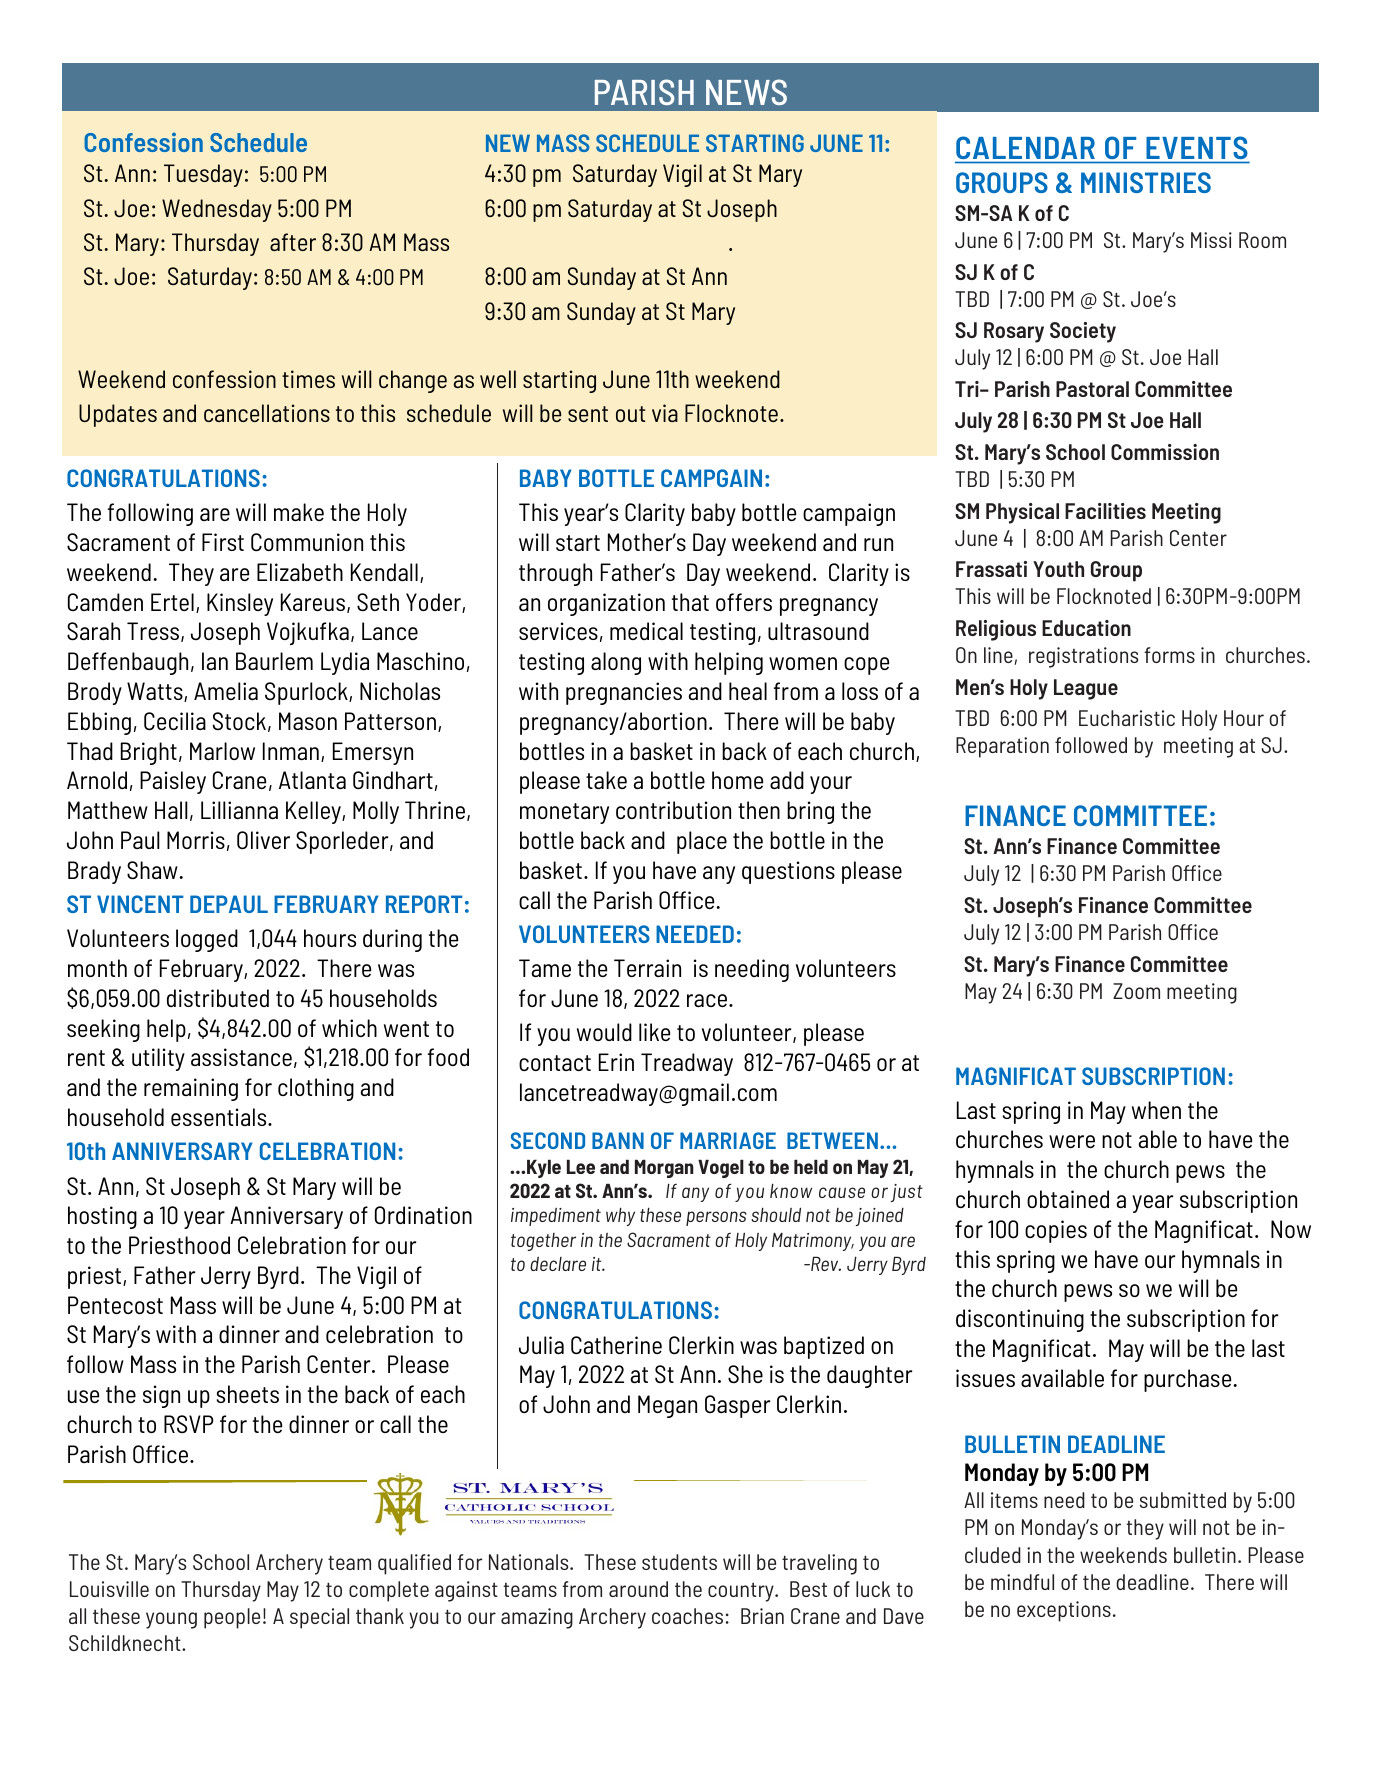  Describe the element at coordinates (191, 1089) in the screenshot. I see `remaining` at that location.
